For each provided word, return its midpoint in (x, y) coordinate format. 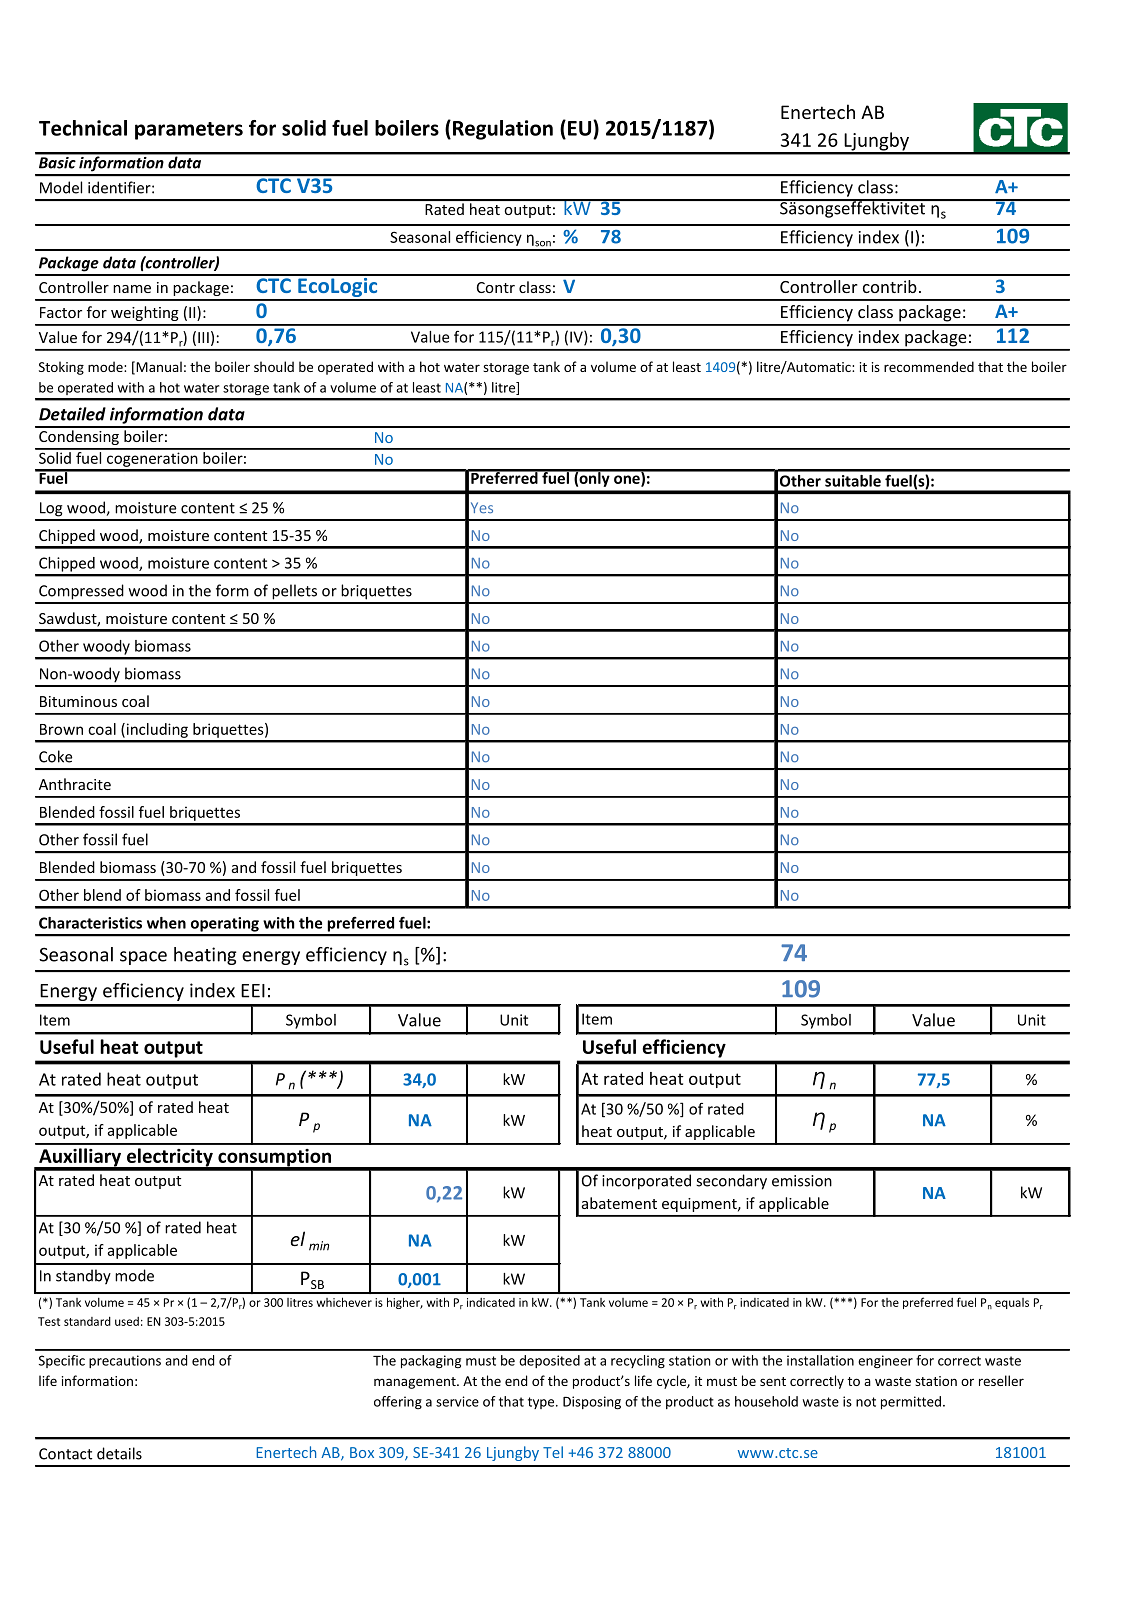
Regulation (503, 130)
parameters (189, 131)
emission (802, 1181)
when (166, 923)
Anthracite (75, 784)
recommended (929, 366)
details (119, 1453)
